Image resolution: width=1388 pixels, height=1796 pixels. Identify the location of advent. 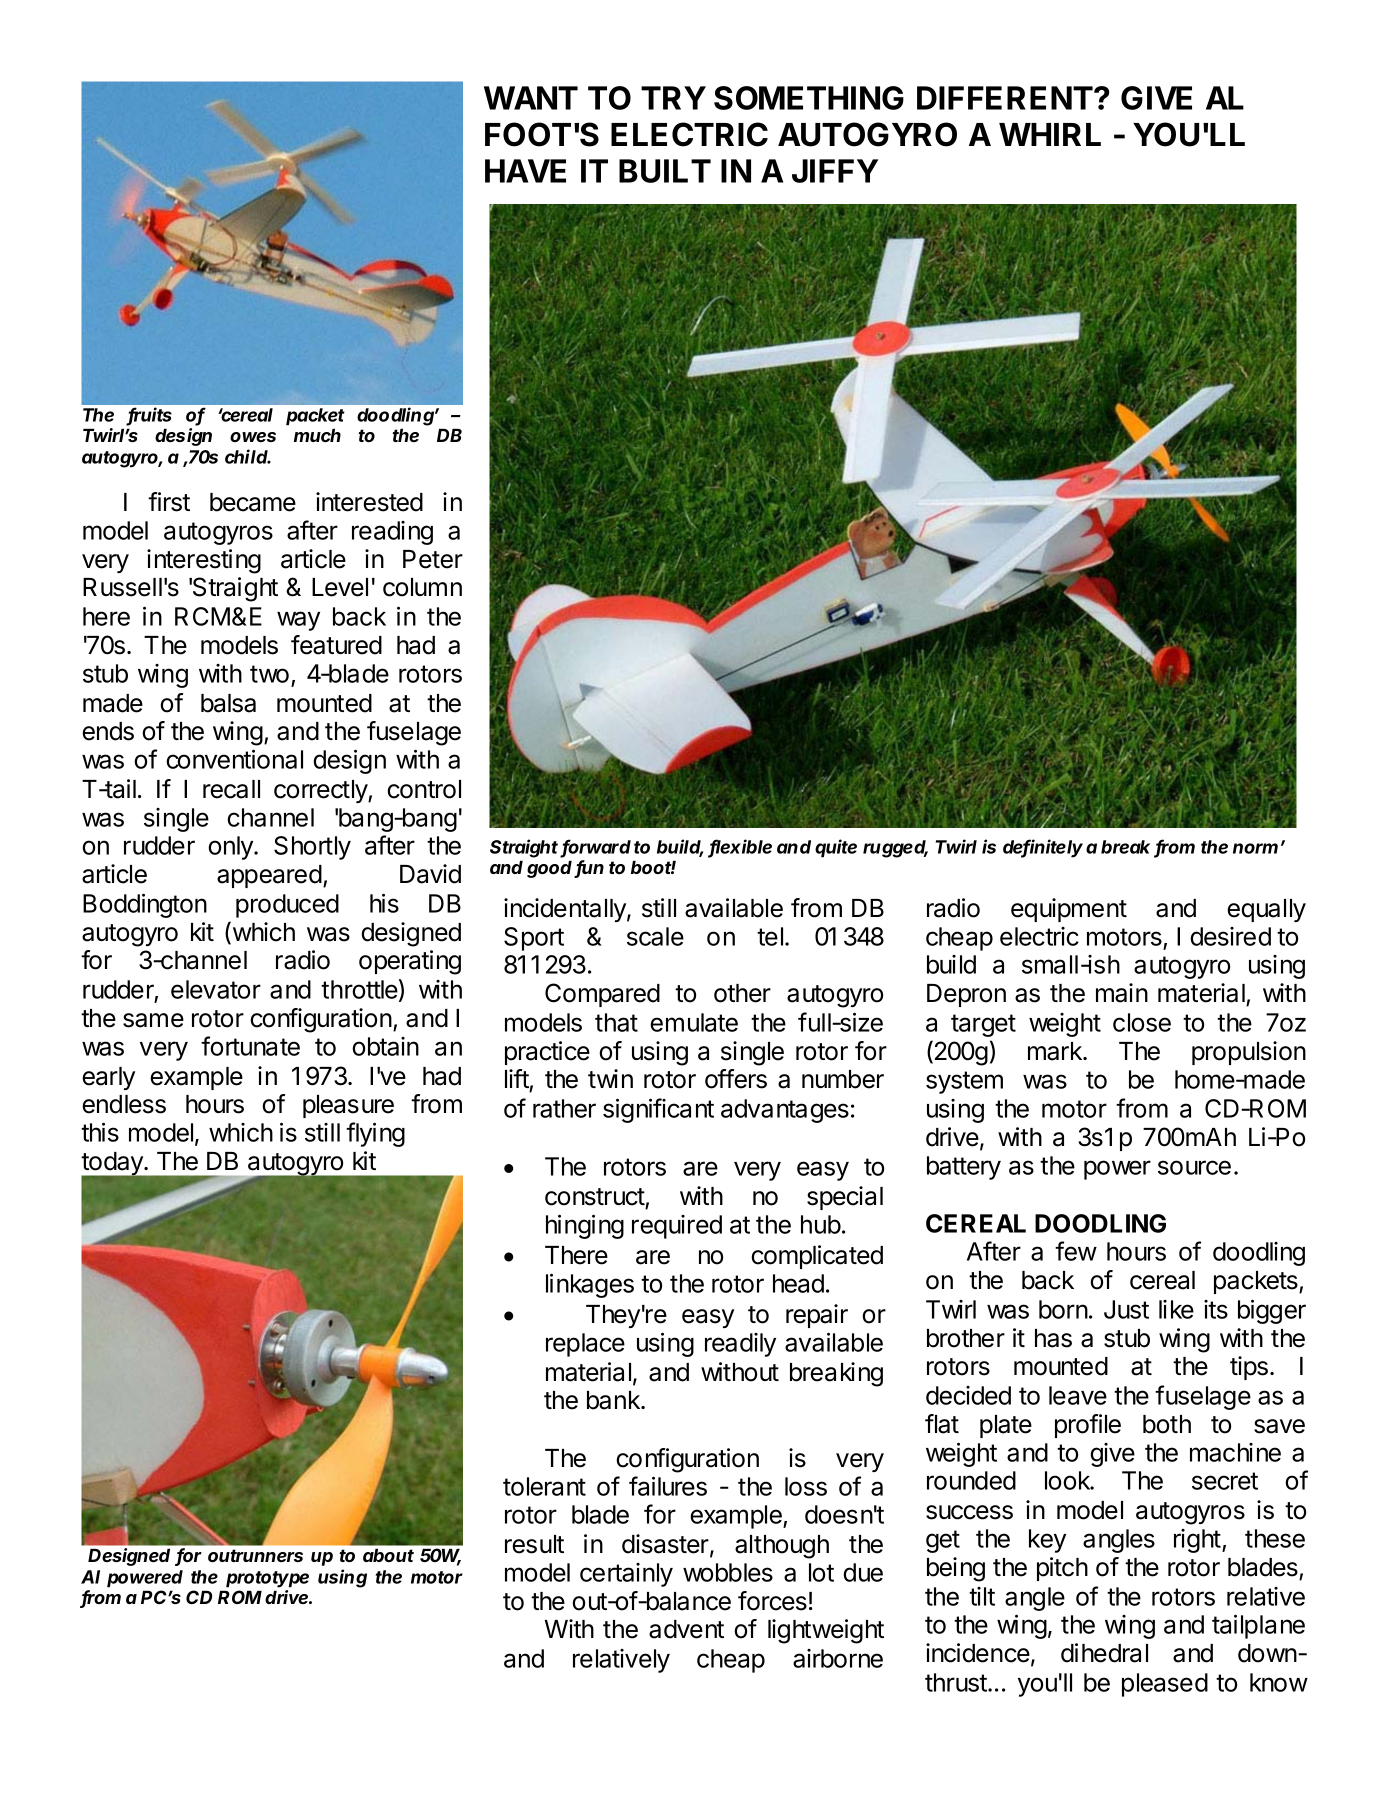
(686, 1629).
